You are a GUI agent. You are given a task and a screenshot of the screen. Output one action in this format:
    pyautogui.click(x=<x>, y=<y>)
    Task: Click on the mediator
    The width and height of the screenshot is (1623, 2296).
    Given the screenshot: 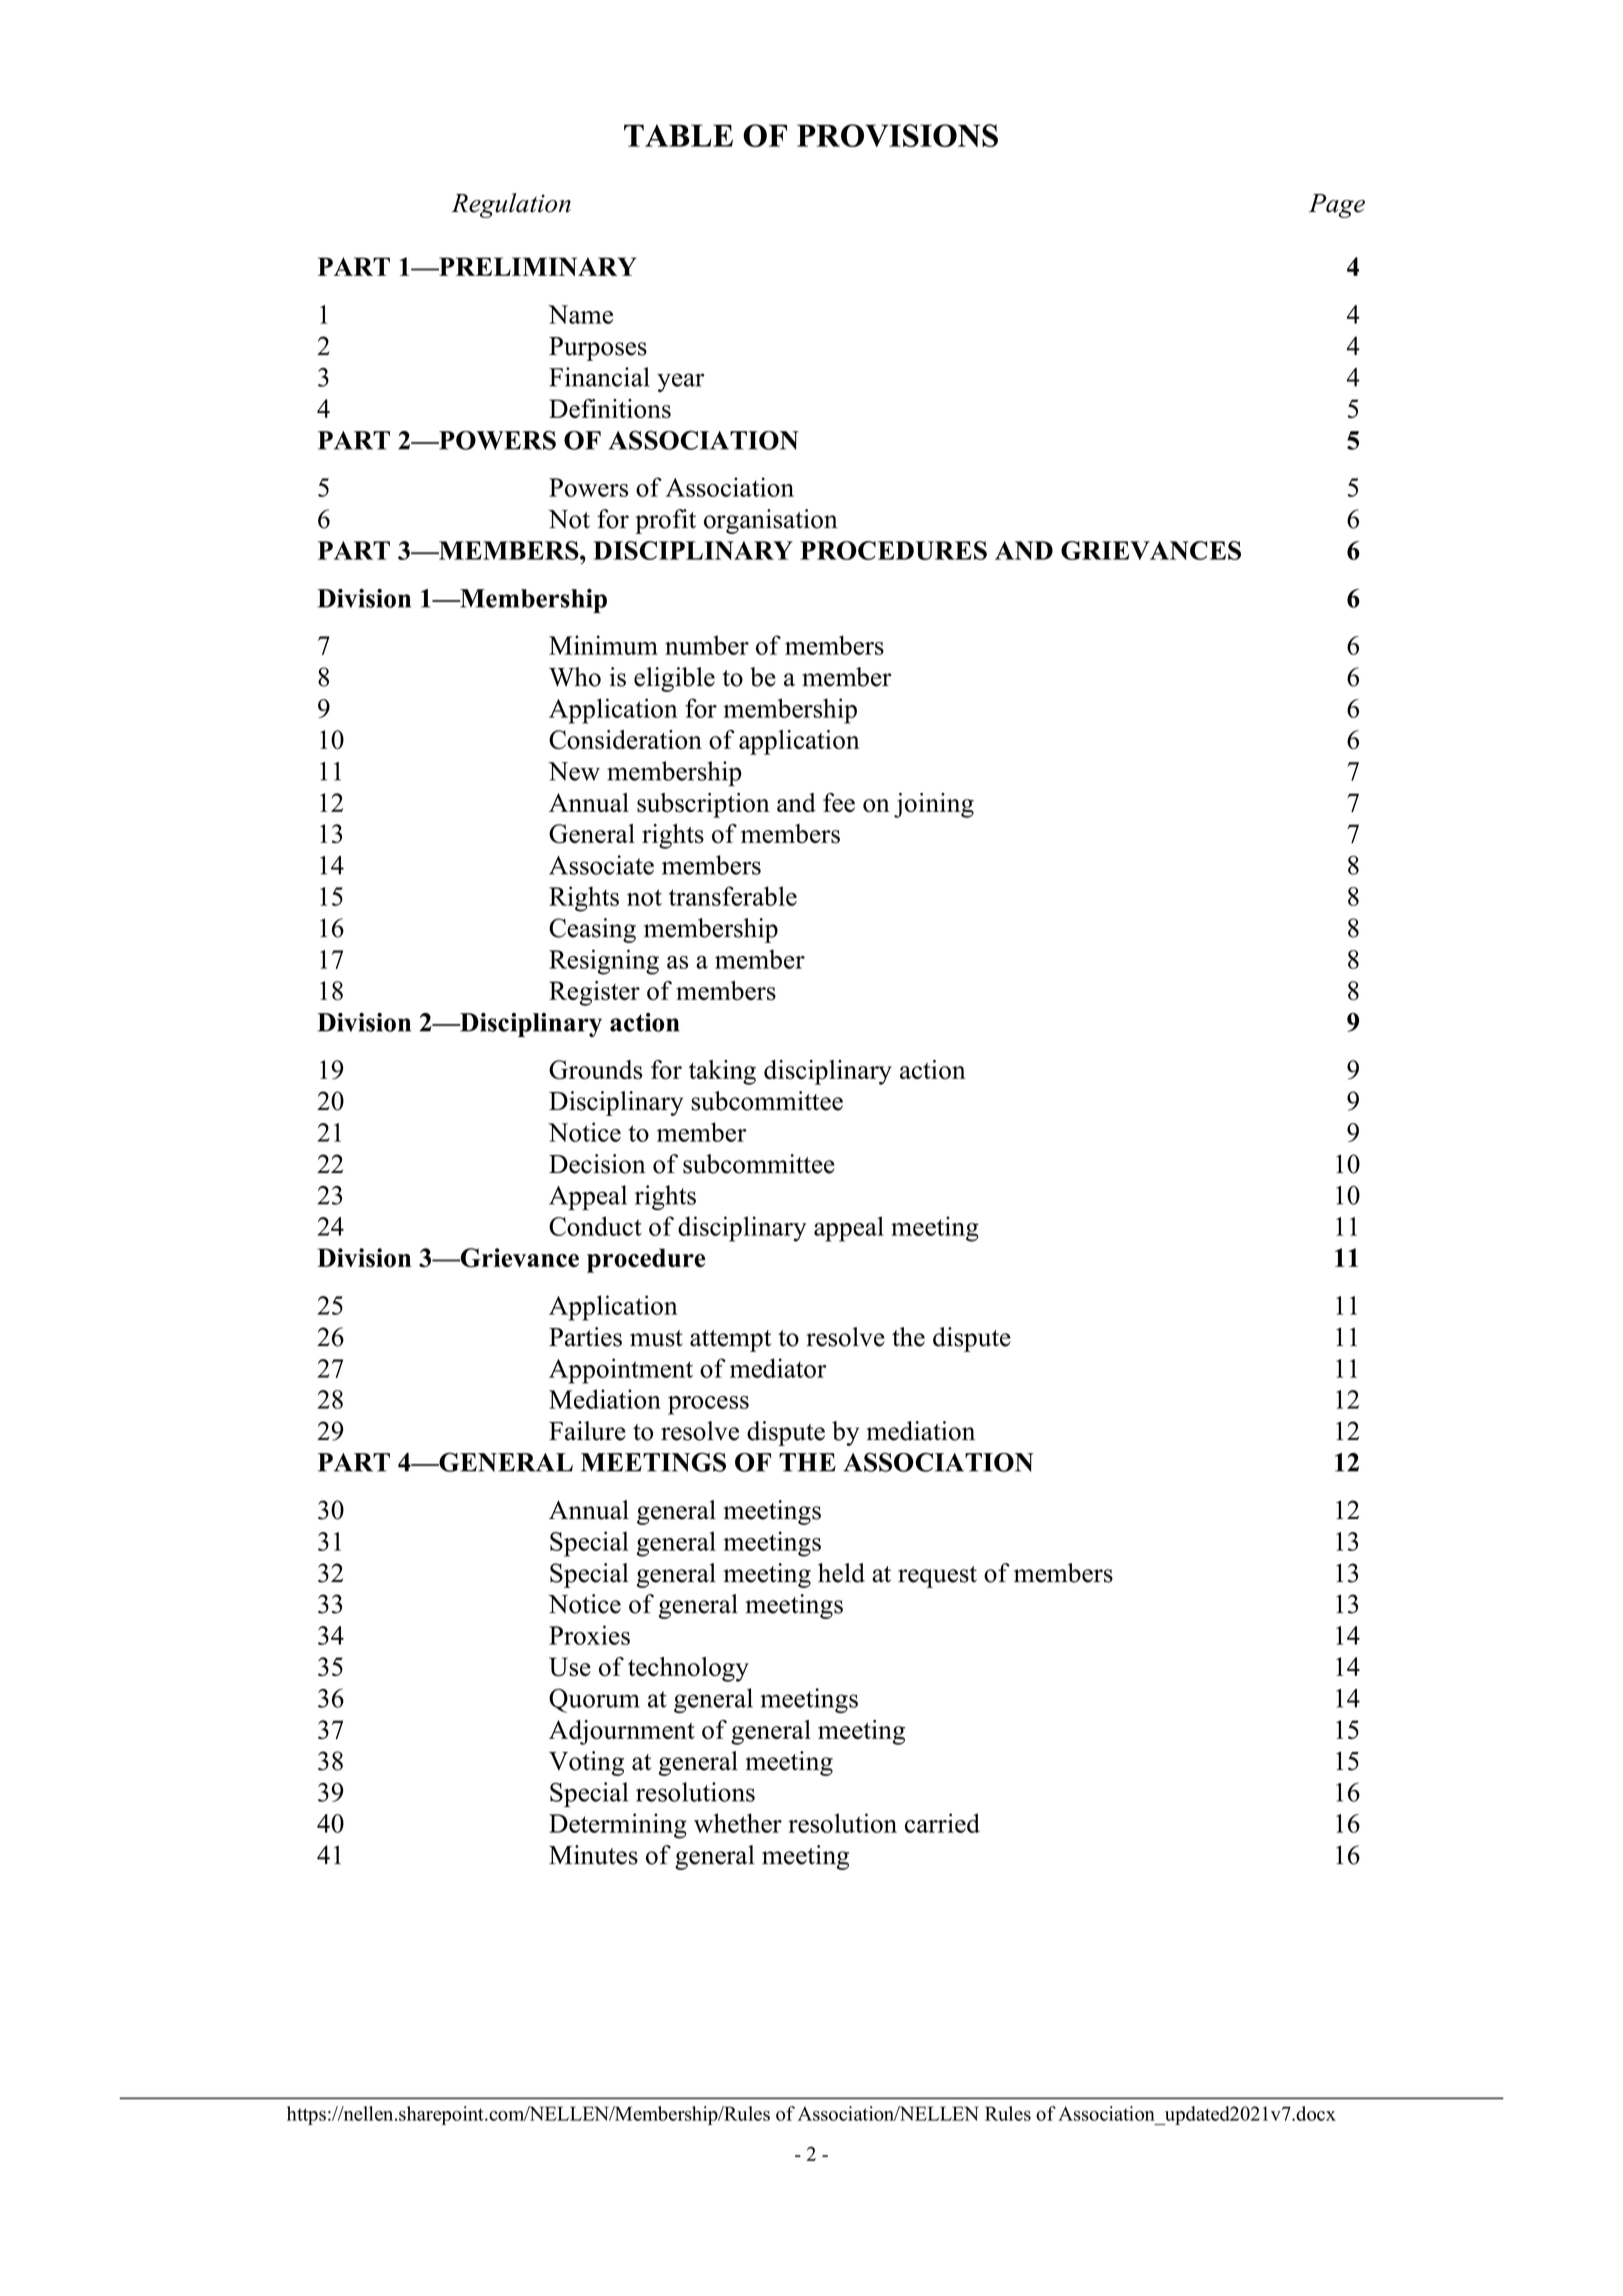 What is the action you would take?
    pyautogui.click(x=778, y=1368)
